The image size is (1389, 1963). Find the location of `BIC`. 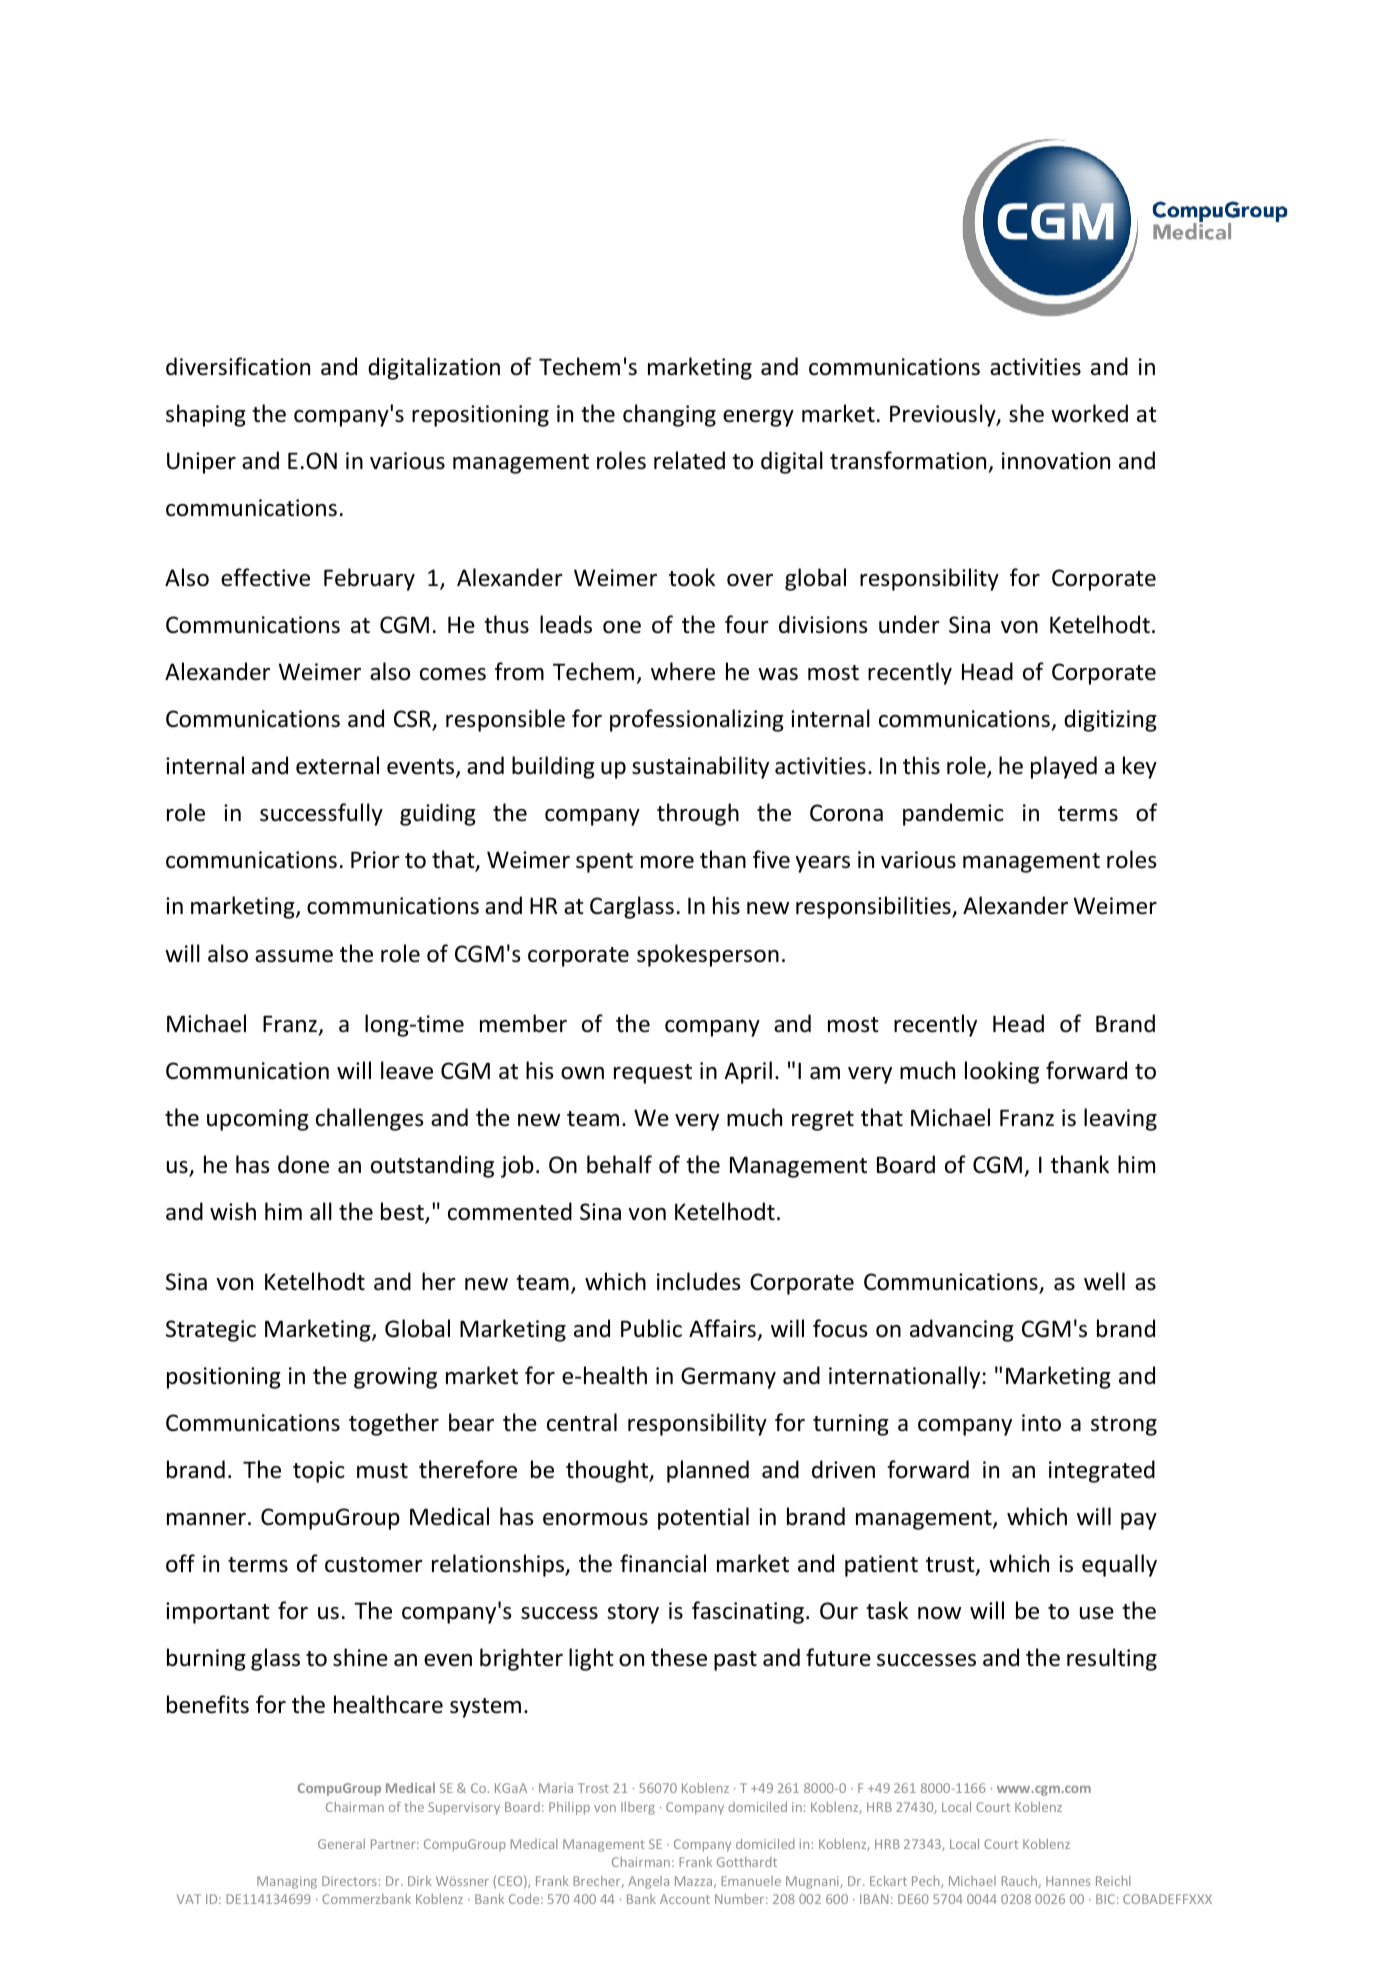

BIC is located at coordinates (1105, 1899).
